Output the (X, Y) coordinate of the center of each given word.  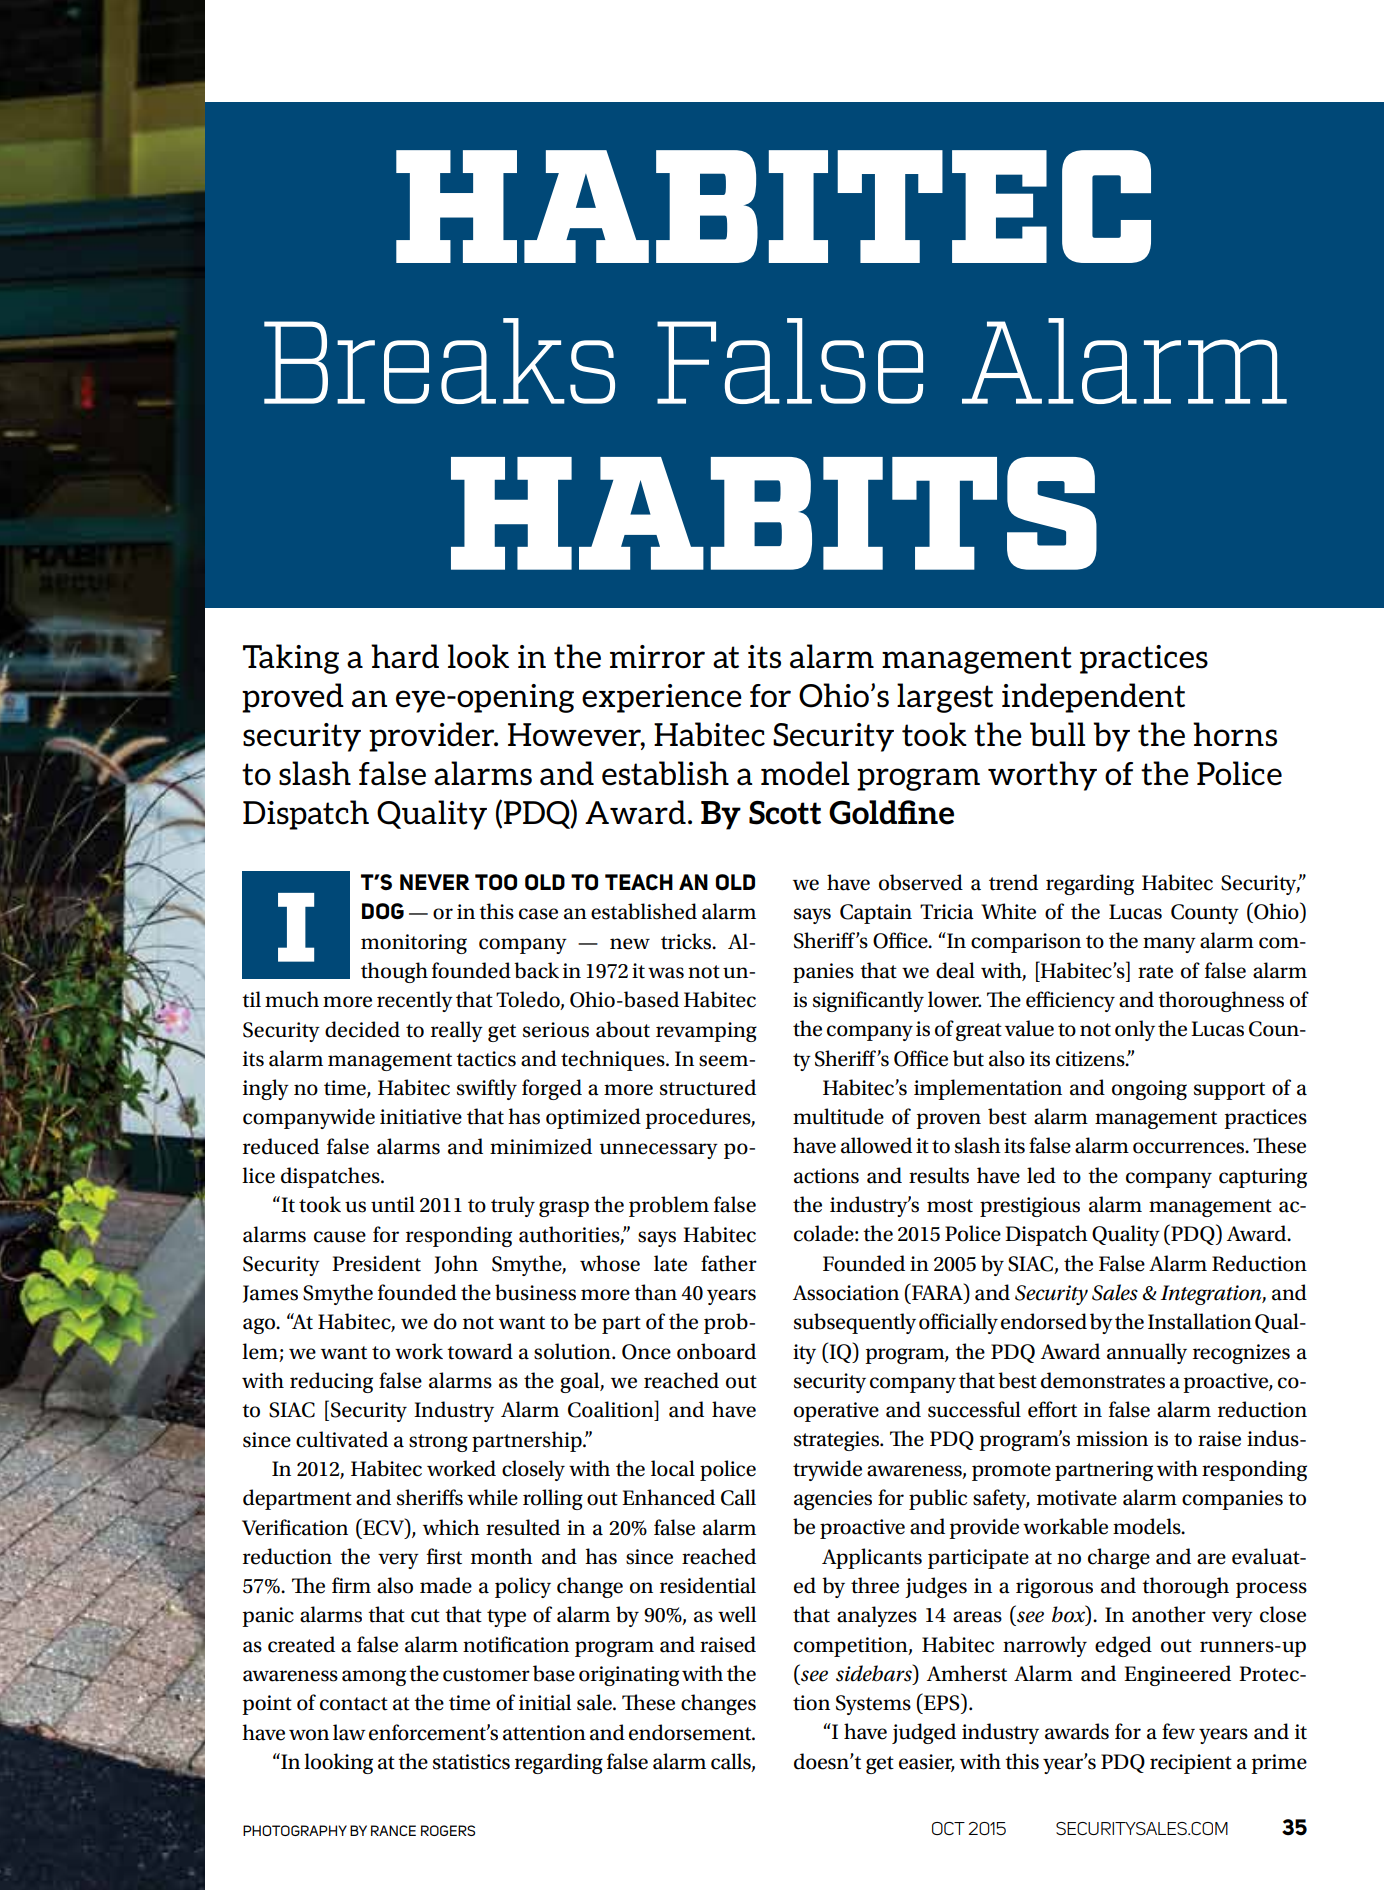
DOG (383, 911)
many (1169, 945)
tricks (687, 941)
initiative (421, 1117)
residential (708, 1585)
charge (1119, 1558)
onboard (716, 1351)
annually (1147, 1353)
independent (1093, 698)
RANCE (393, 1830)
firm (351, 1585)
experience (662, 698)
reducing (331, 1382)
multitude (838, 1116)
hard (405, 656)
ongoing (1149, 1090)
